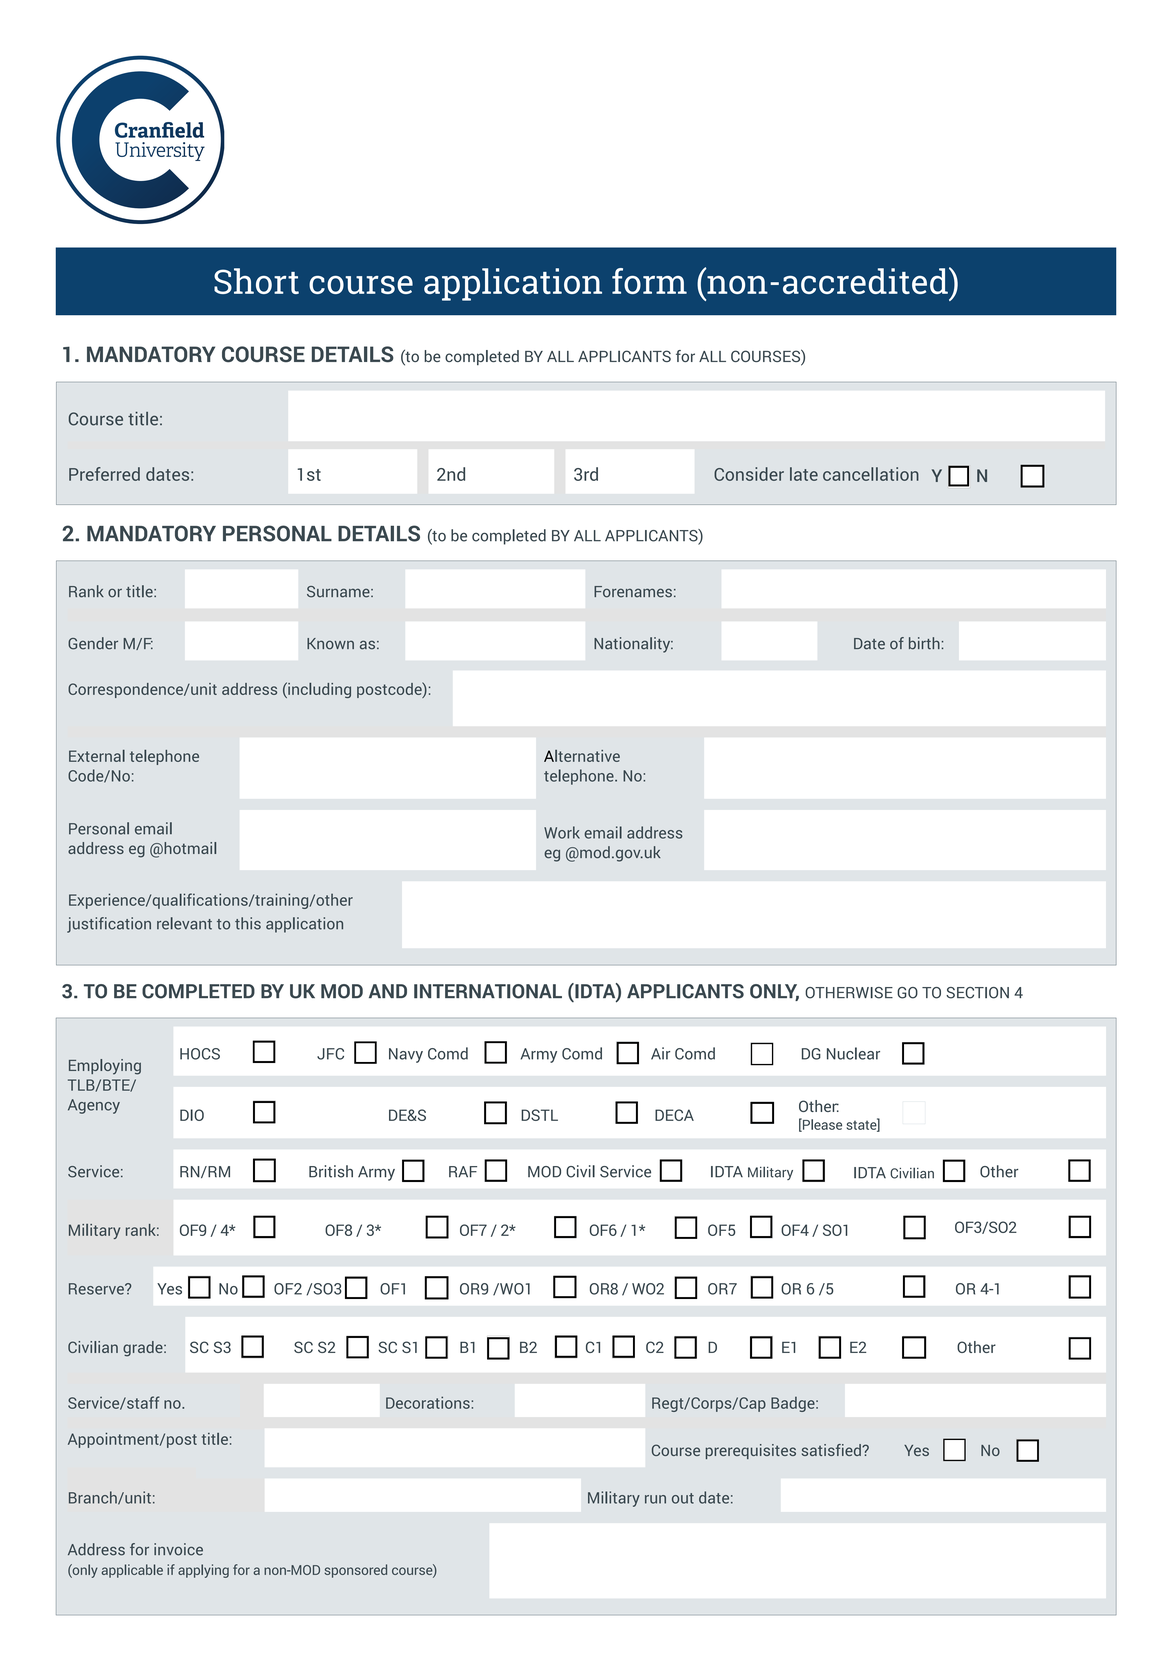 The height and width of the image is (1657, 1172). What do you see at coordinates (655, 1499) in the image?
I see `run` at bounding box center [655, 1499].
